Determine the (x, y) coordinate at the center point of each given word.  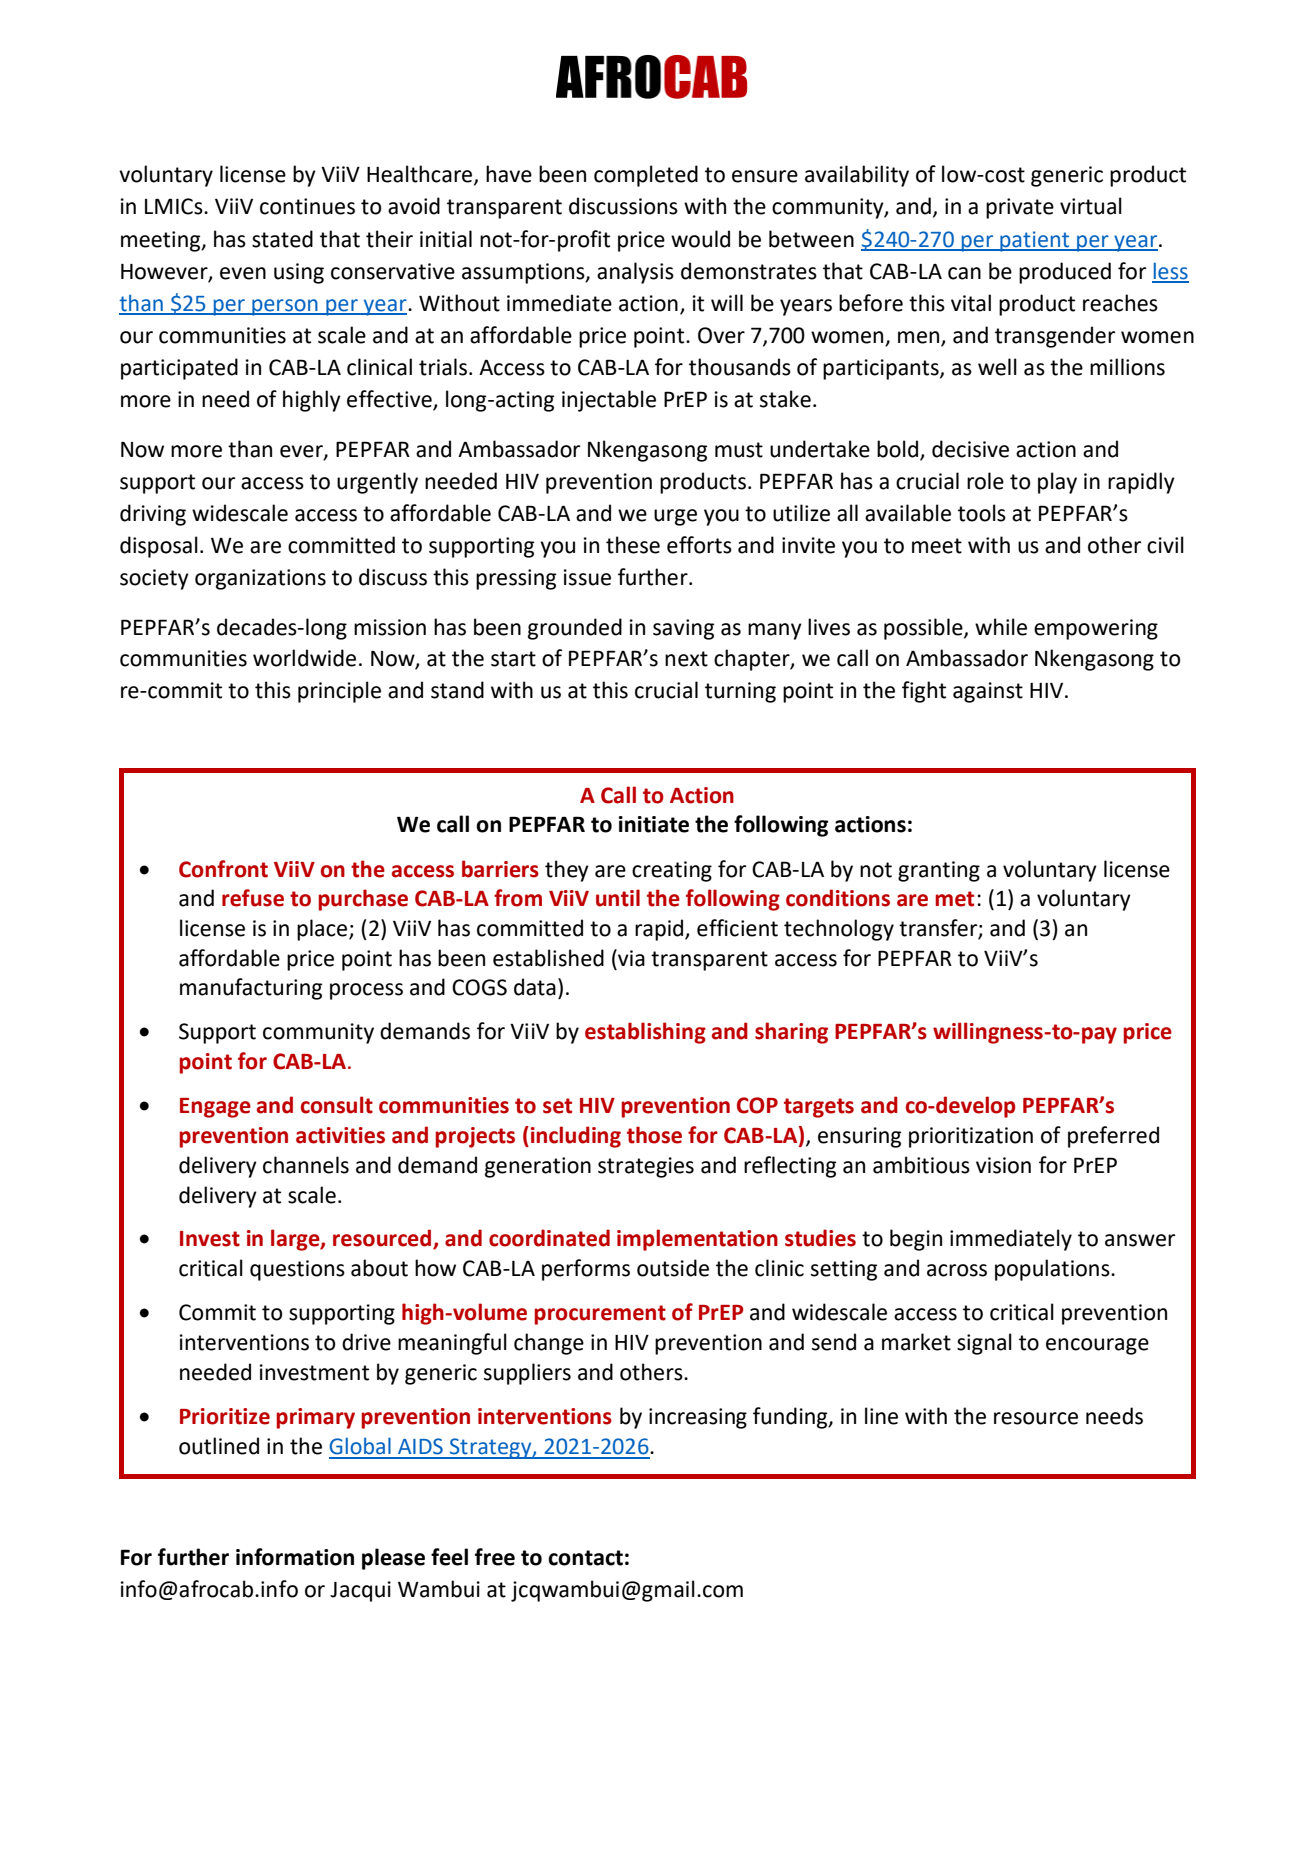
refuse (253, 898)
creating (672, 871)
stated (282, 239)
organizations (260, 579)
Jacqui (360, 1591)
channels (306, 1165)
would (700, 239)
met (954, 899)
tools (982, 513)
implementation (697, 1240)
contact (585, 1558)
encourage (1097, 1346)
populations (1053, 1270)
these (633, 545)
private (1020, 208)
